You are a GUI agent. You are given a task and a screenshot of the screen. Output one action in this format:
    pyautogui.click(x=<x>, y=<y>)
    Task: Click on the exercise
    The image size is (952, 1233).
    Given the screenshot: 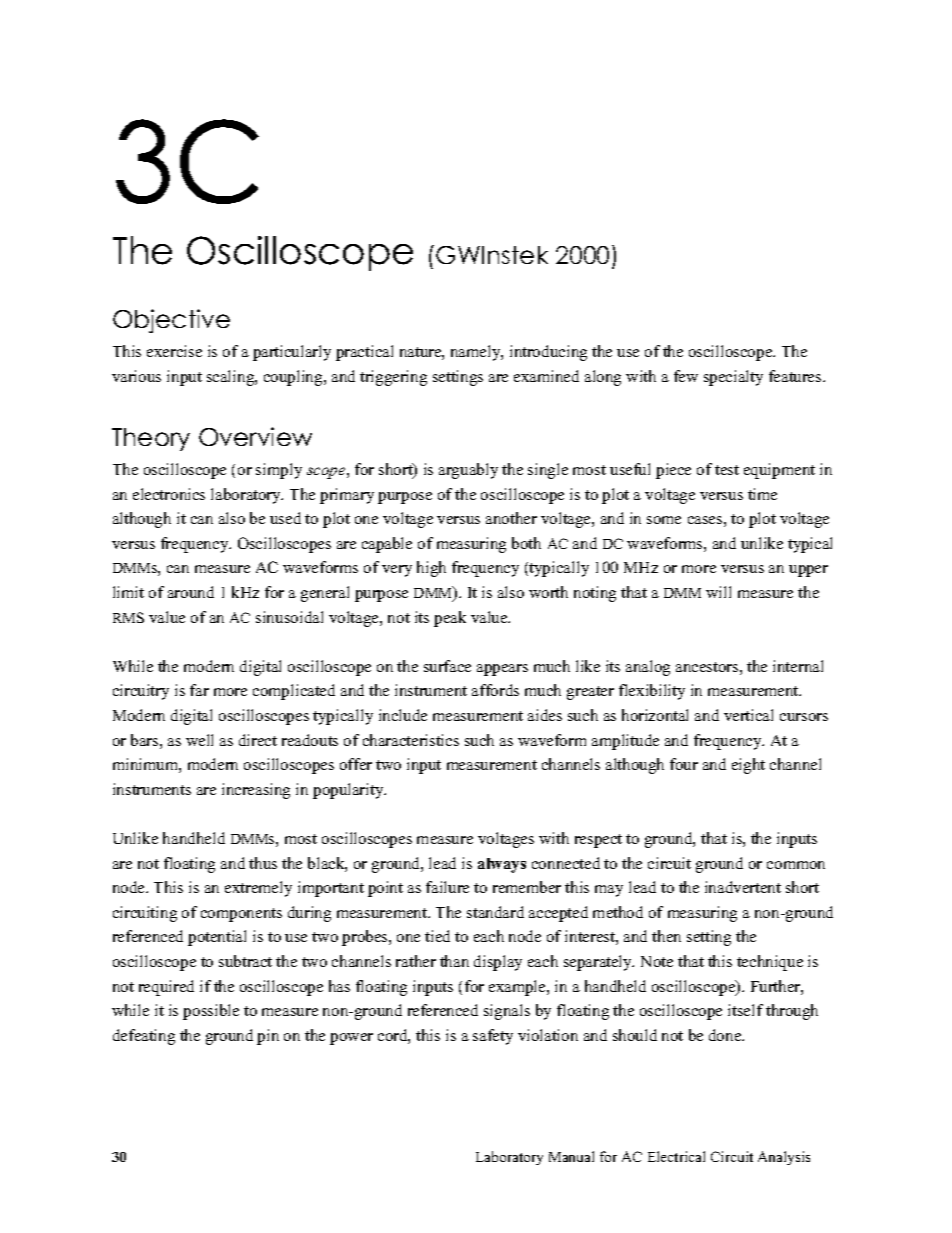 What is the action you would take?
    pyautogui.click(x=174, y=351)
